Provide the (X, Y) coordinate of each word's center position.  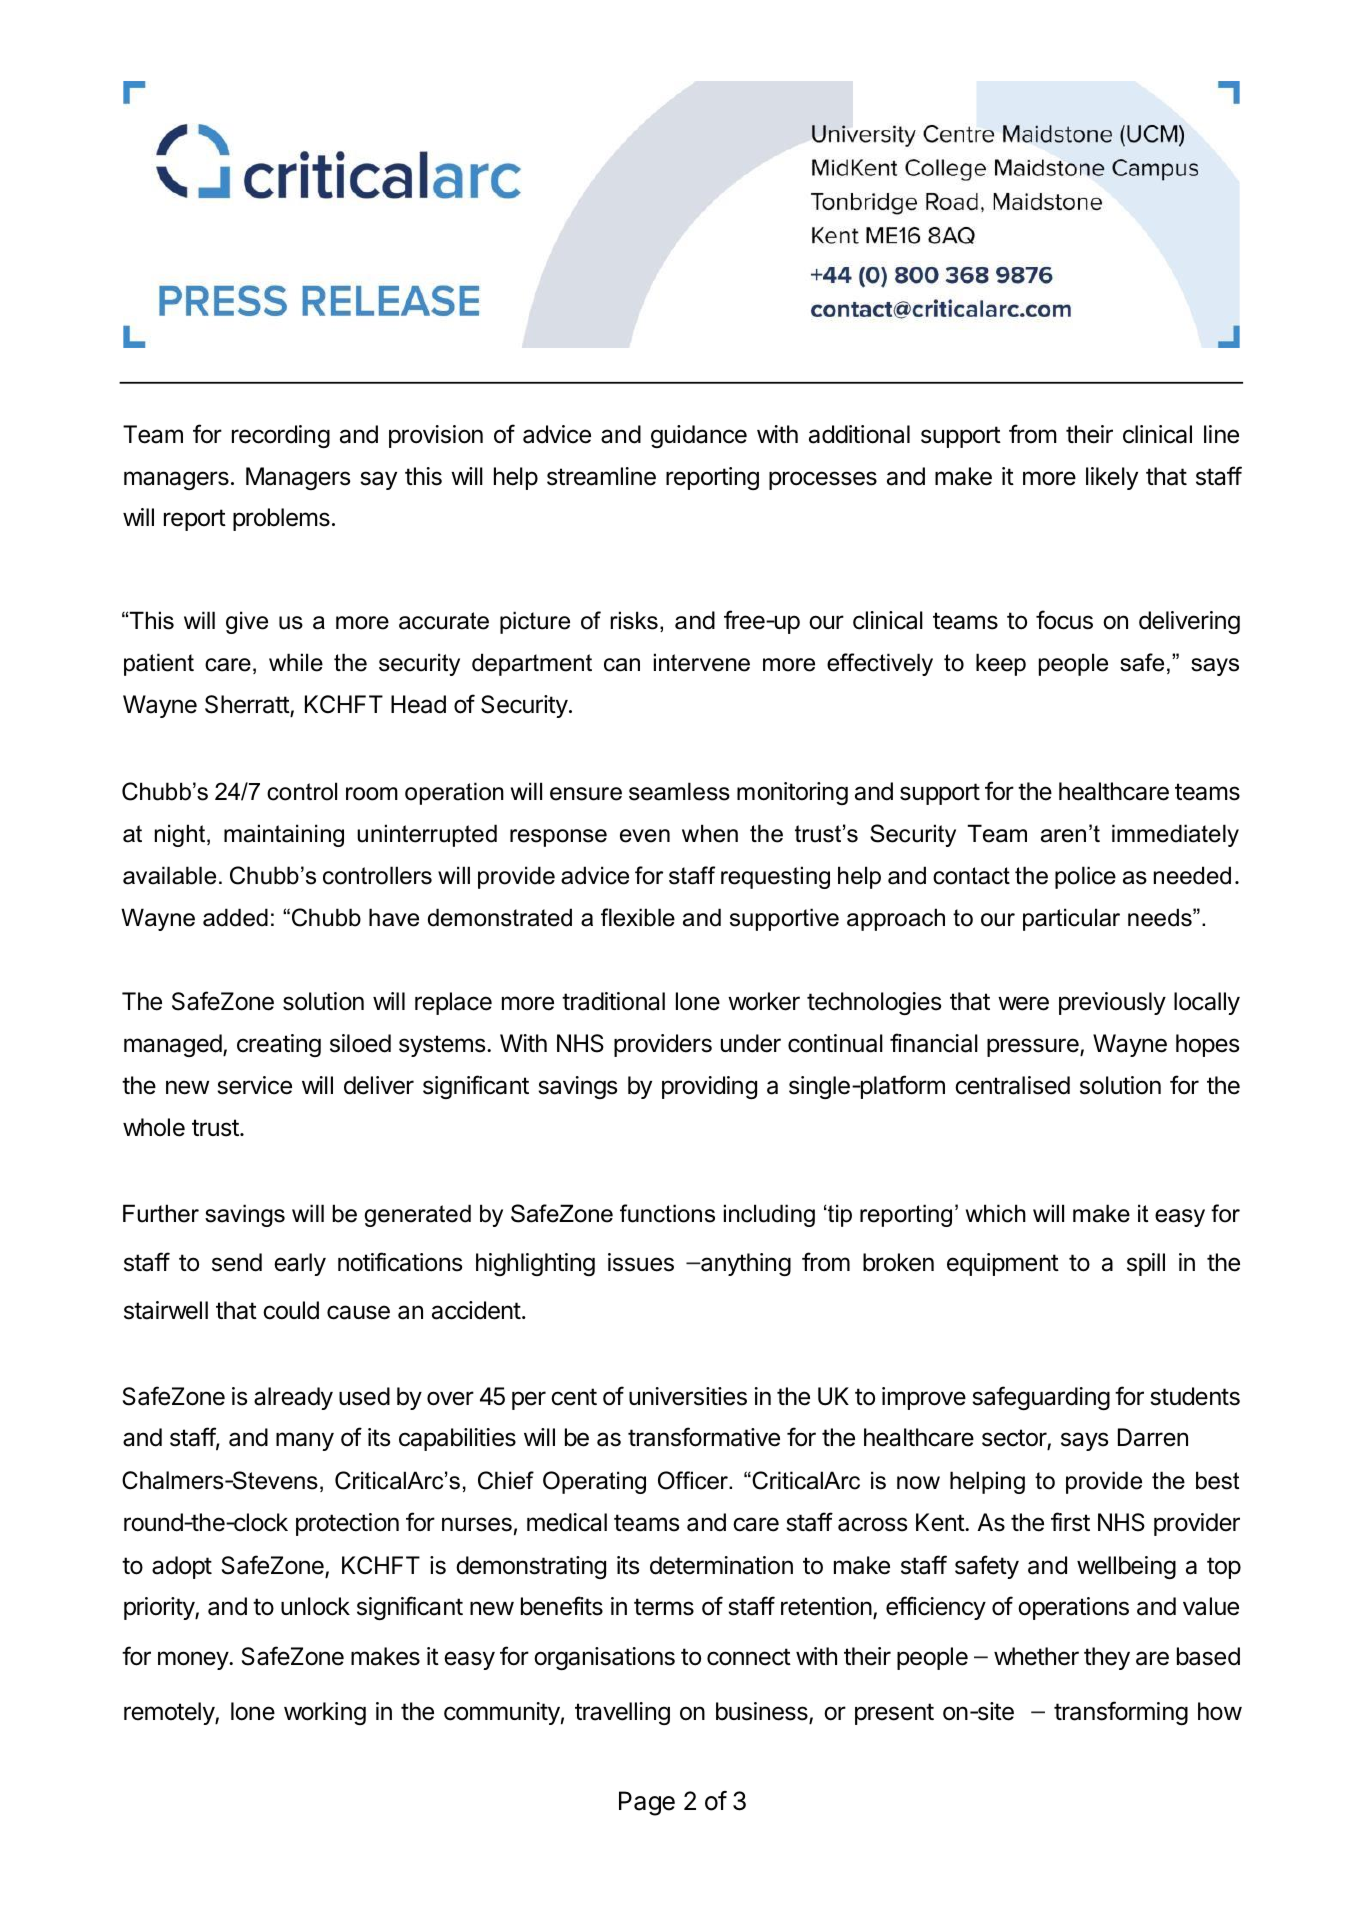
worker (764, 1001)
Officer (694, 1480)
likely (1112, 478)
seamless (679, 791)
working (325, 1713)
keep (1001, 664)
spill (1146, 1264)
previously (1112, 1003)
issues (641, 1262)
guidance (699, 436)
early (300, 1264)
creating (279, 1045)
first (1070, 1522)
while (296, 662)
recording (281, 436)
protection (347, 1524)
